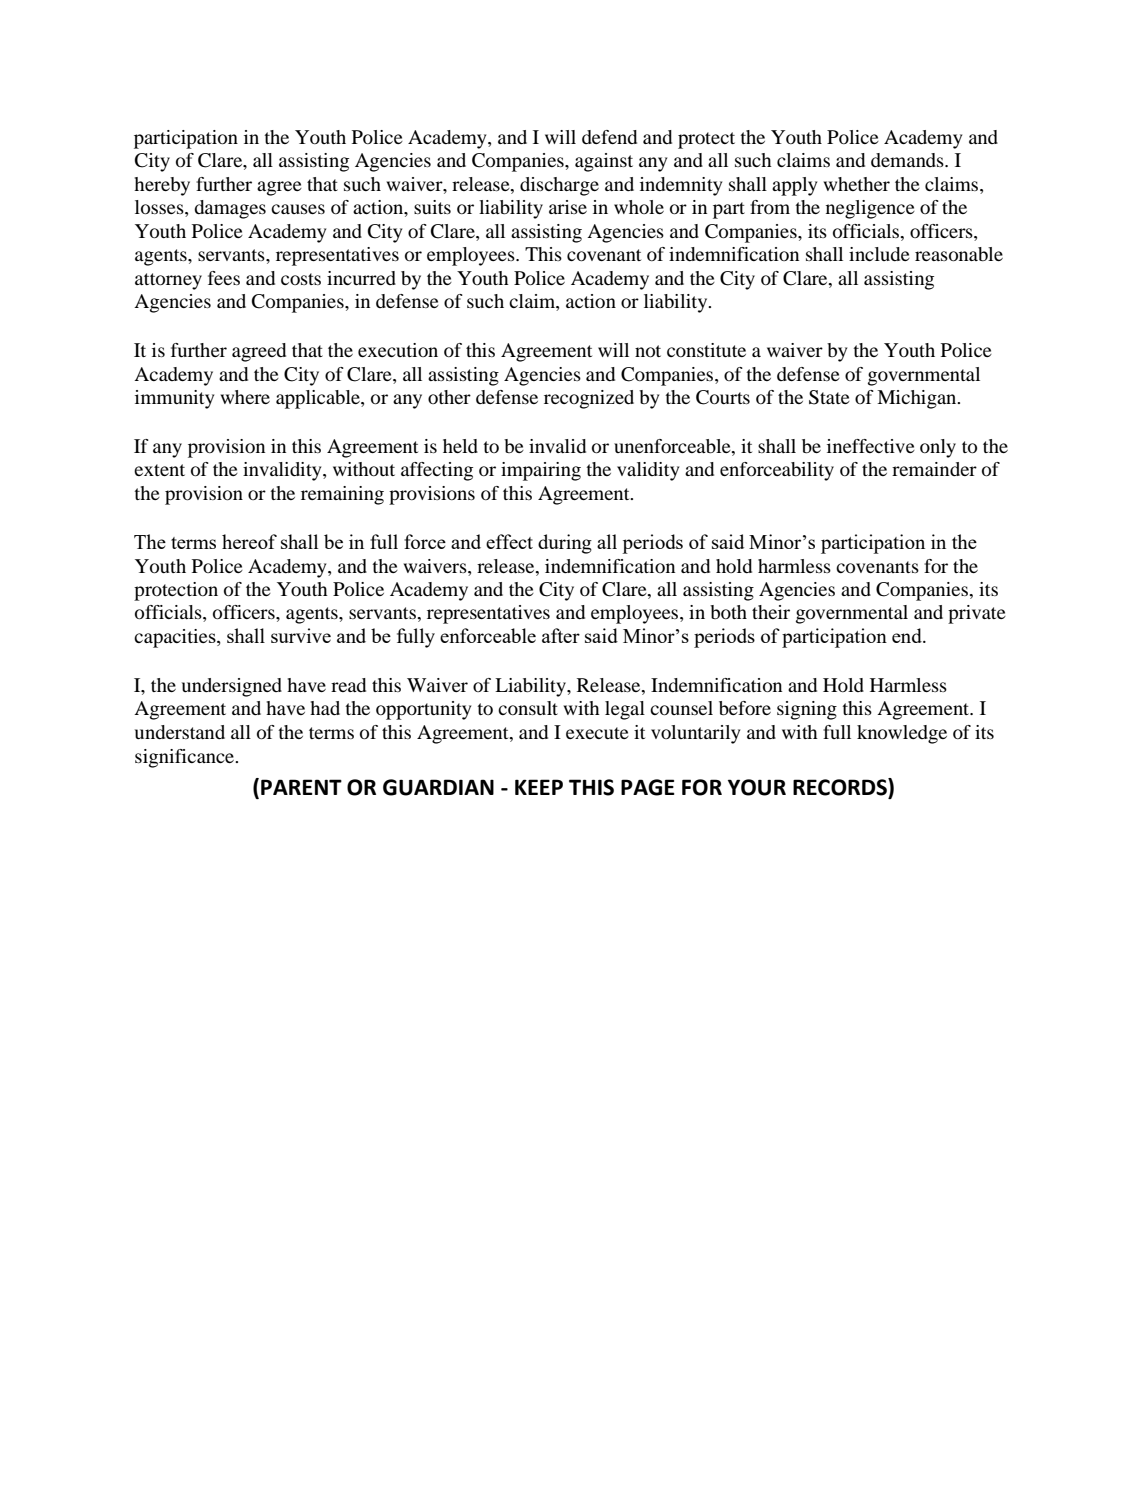 The image size is (1148, 1486). I want to click on private, so click(977, 614).
